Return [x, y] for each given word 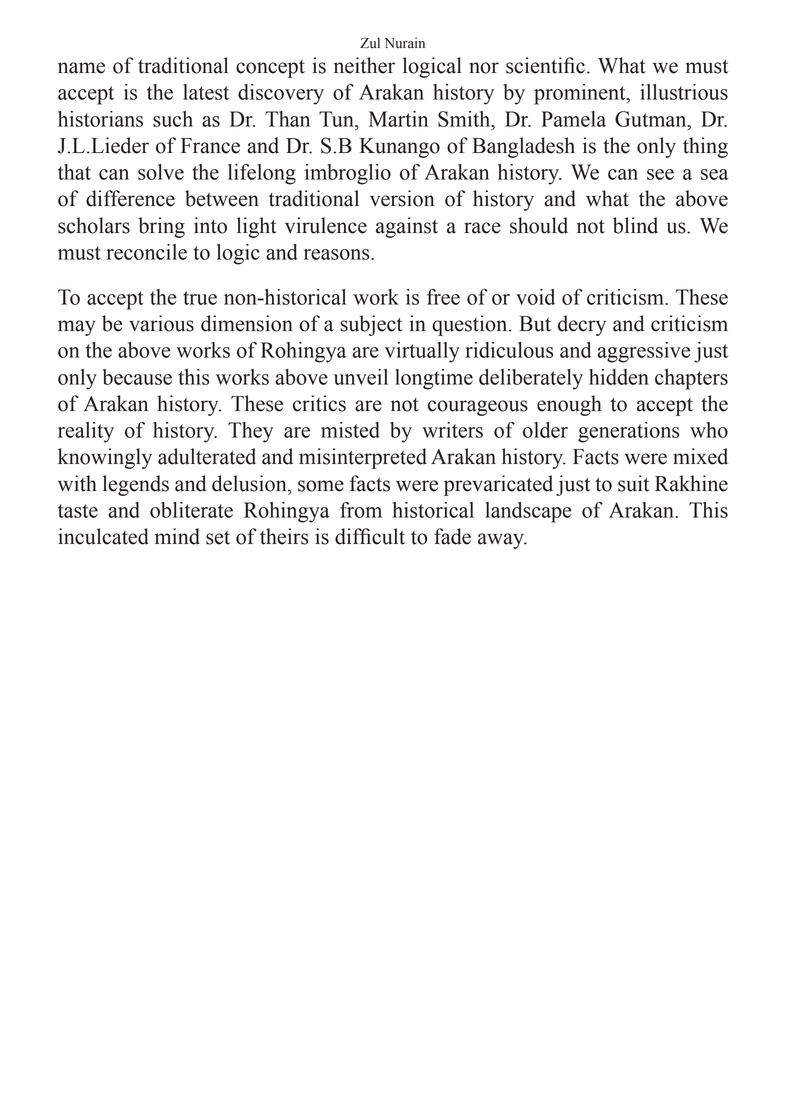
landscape [528, 512]
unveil [361, 377]
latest [206, 92]
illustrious [684, 92]
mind [177, 536]
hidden [619, 377]
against [407, 227]
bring [161, 227]
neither [364, 65]
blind [635, 225]
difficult [370, 536]
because [137, 377]
